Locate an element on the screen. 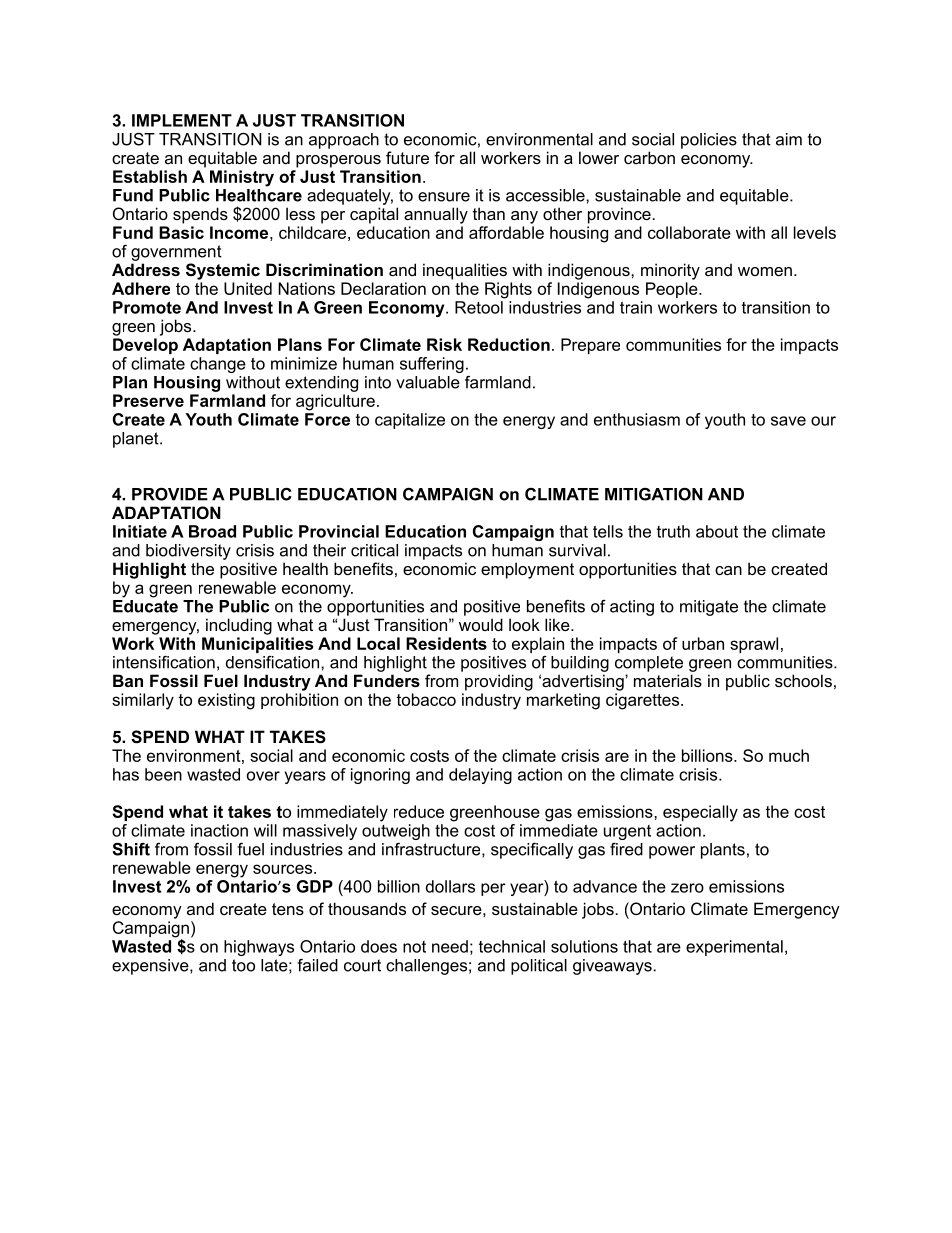 The width and height of the screenshot is (952, 1233). especially is located at coordinates (700, 813).
